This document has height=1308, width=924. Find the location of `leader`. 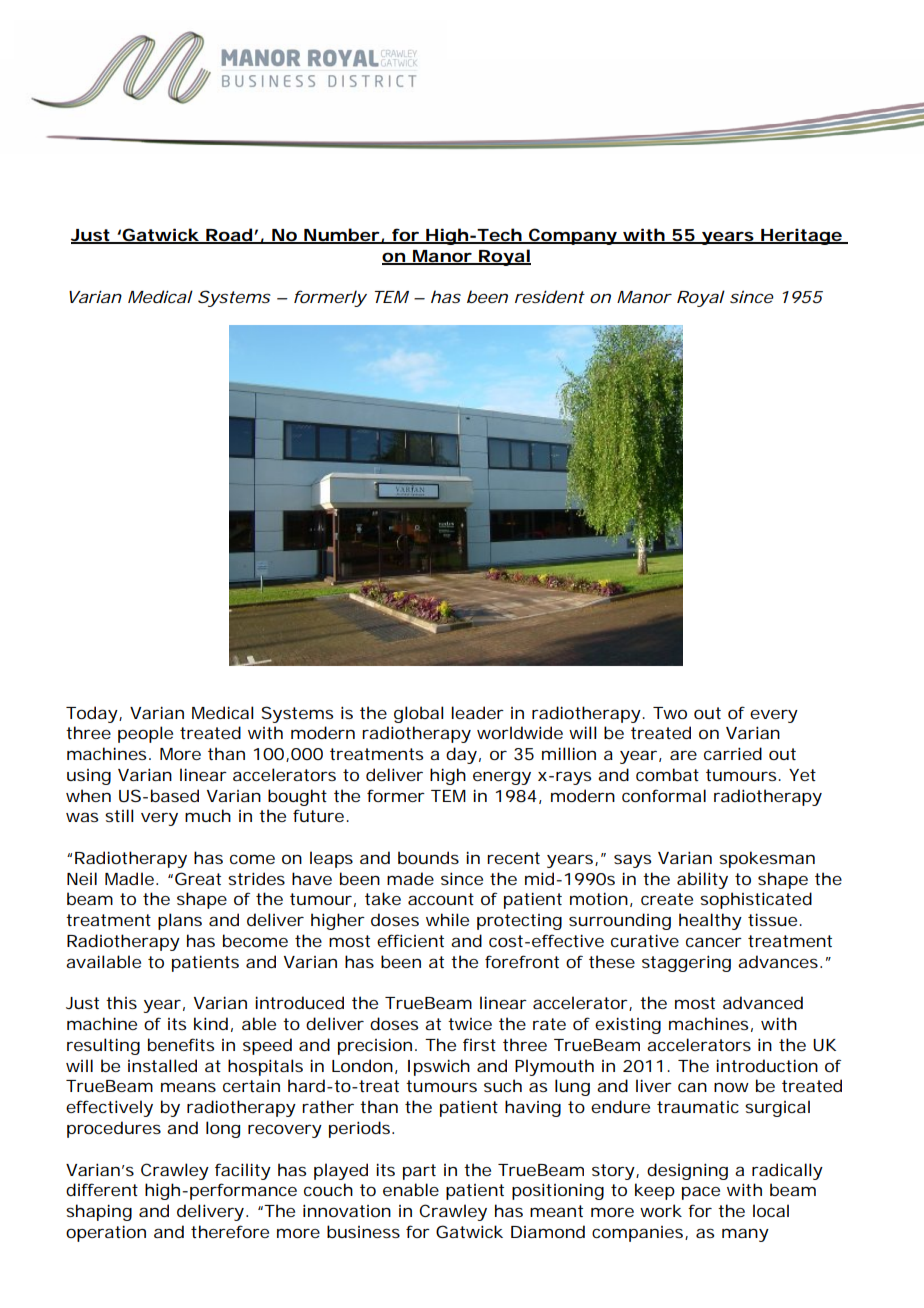

leader is located at coordinates (477, 712).
